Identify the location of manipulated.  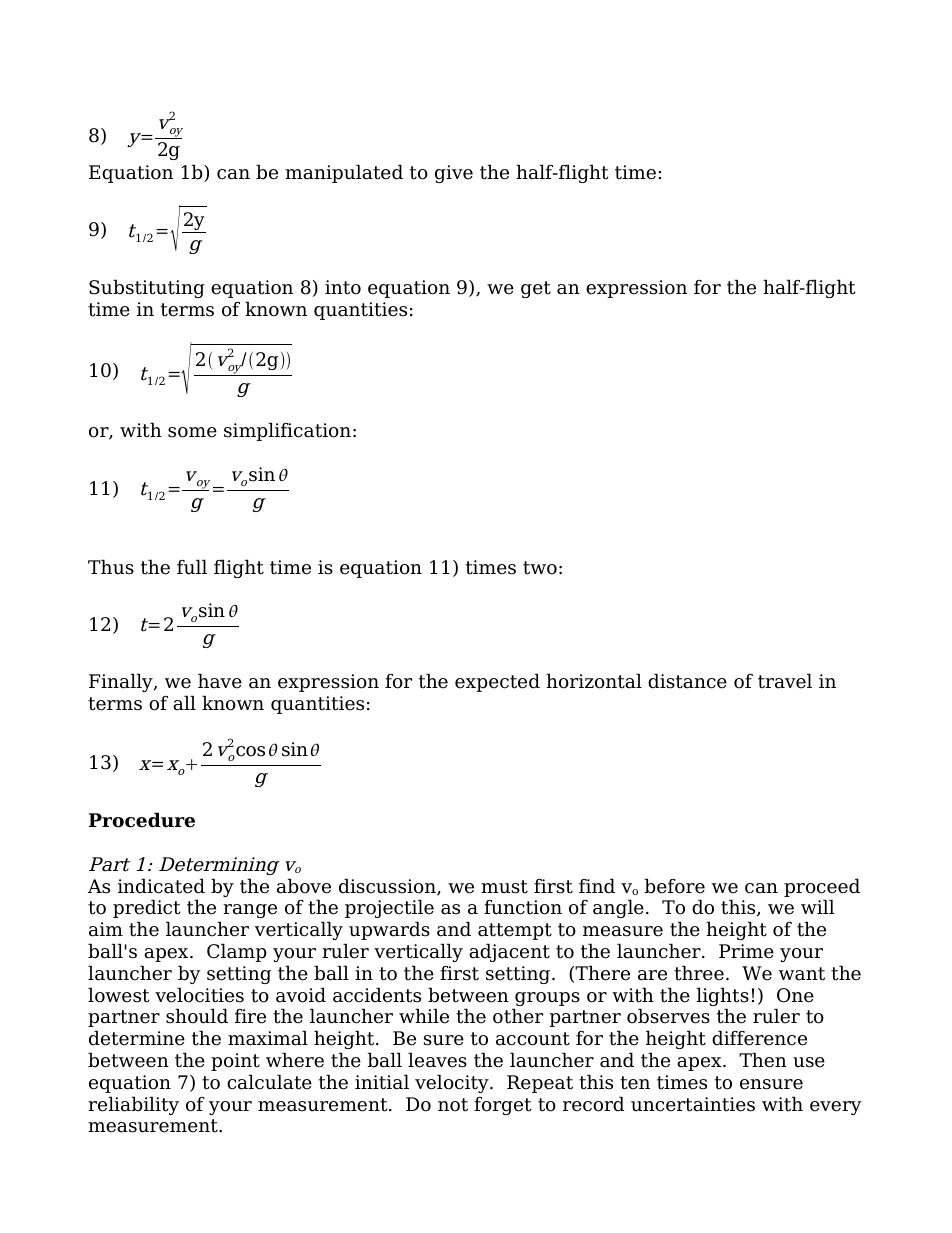
(344, 173).
